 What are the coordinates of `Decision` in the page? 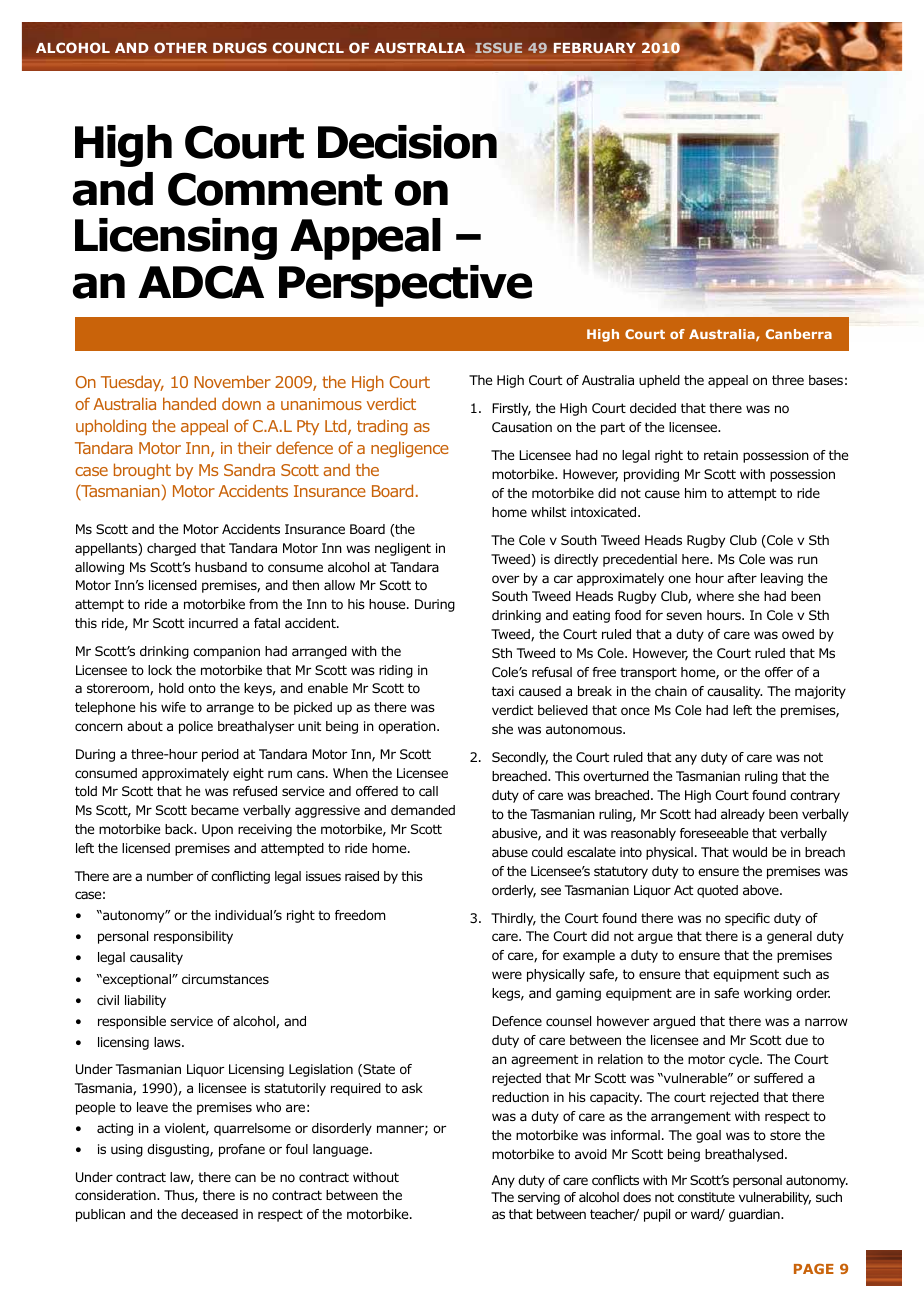 It's located at (407, 142).
